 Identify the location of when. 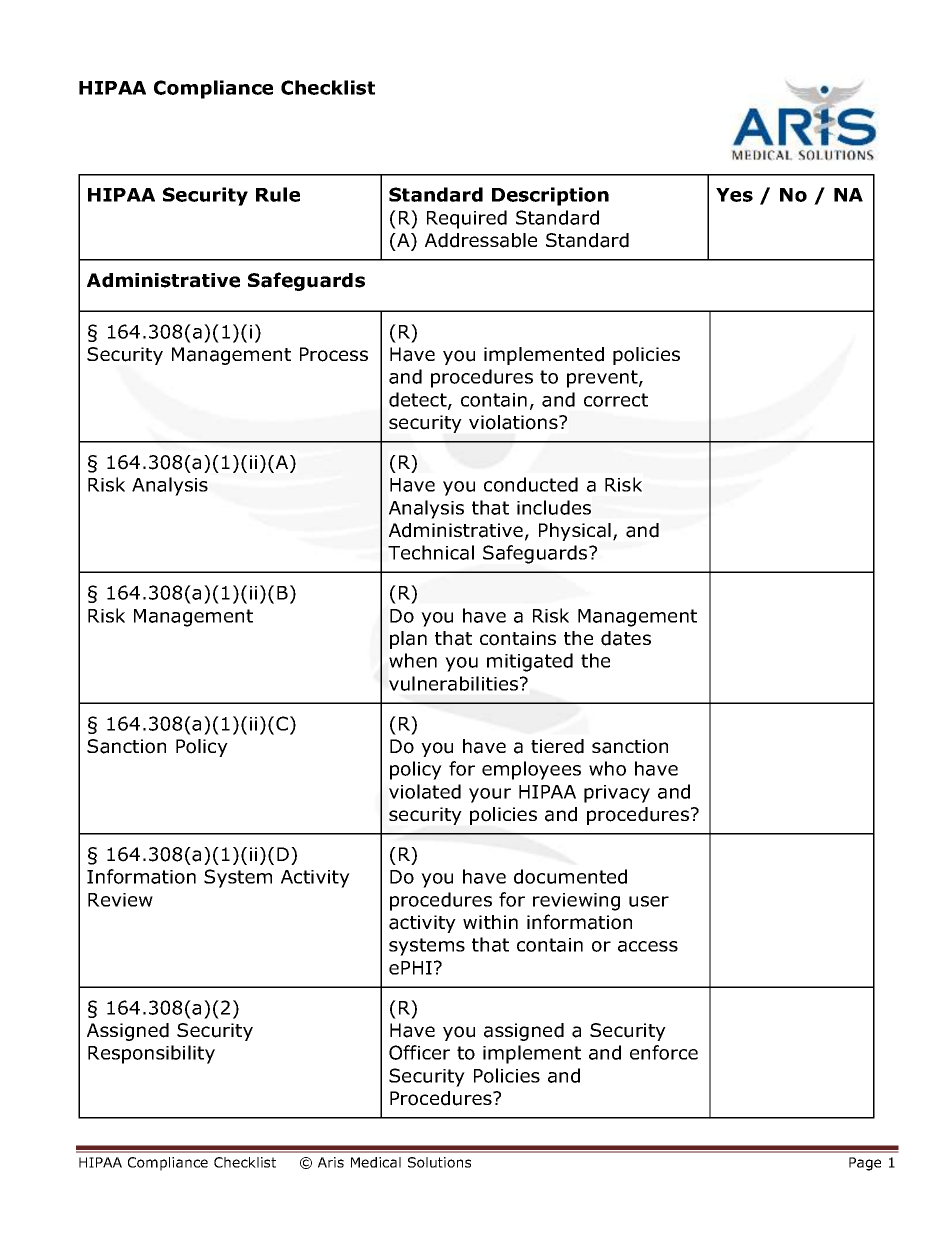
(413, 660).
